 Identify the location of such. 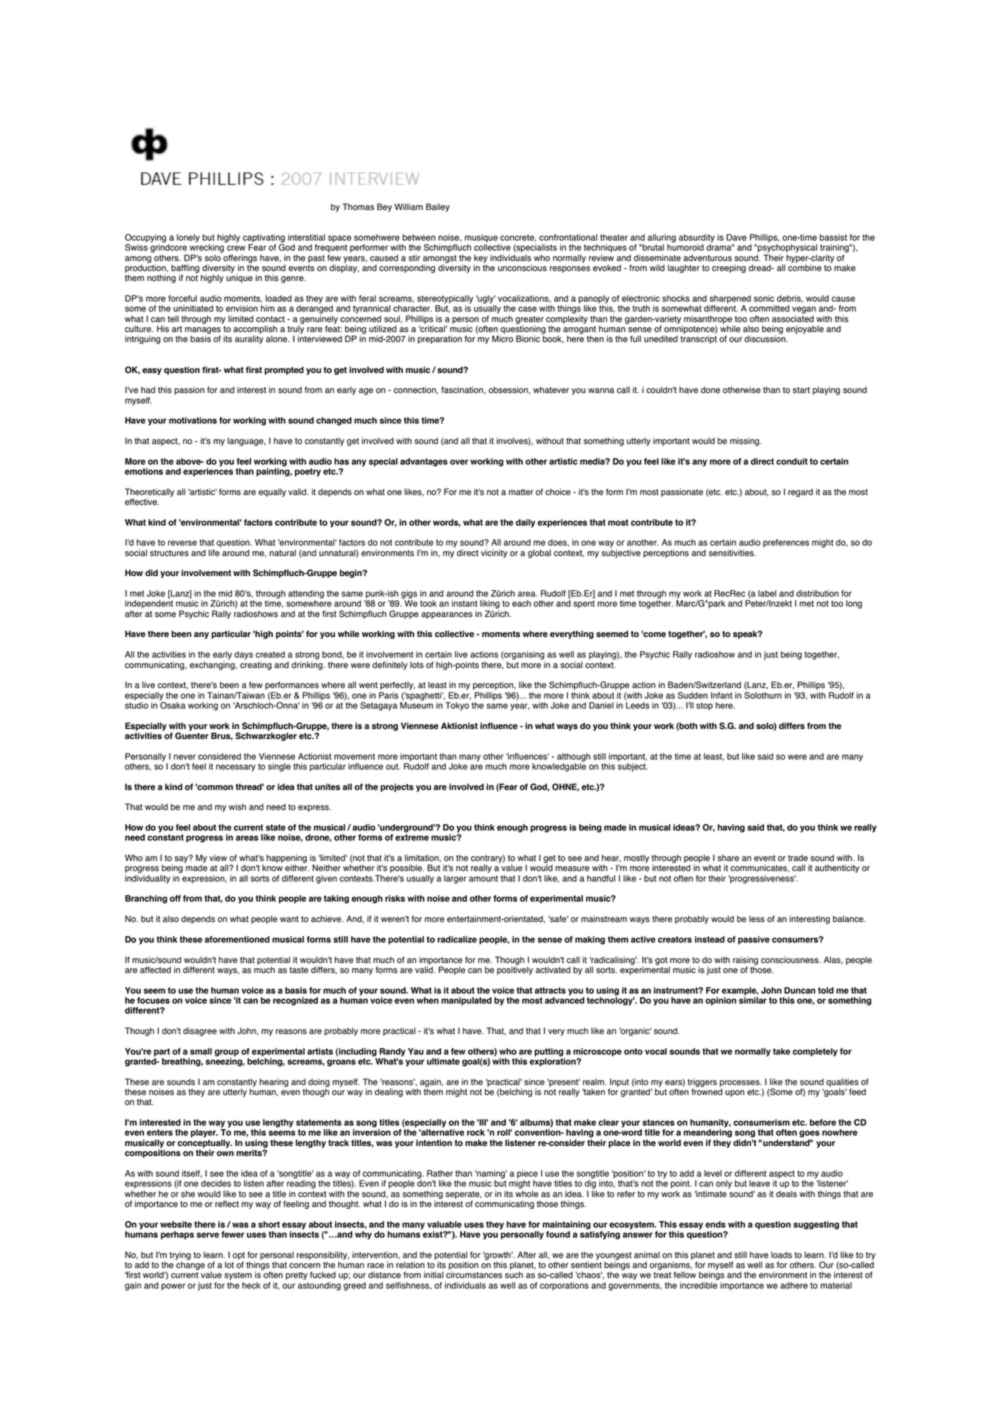
(514, 1274).
